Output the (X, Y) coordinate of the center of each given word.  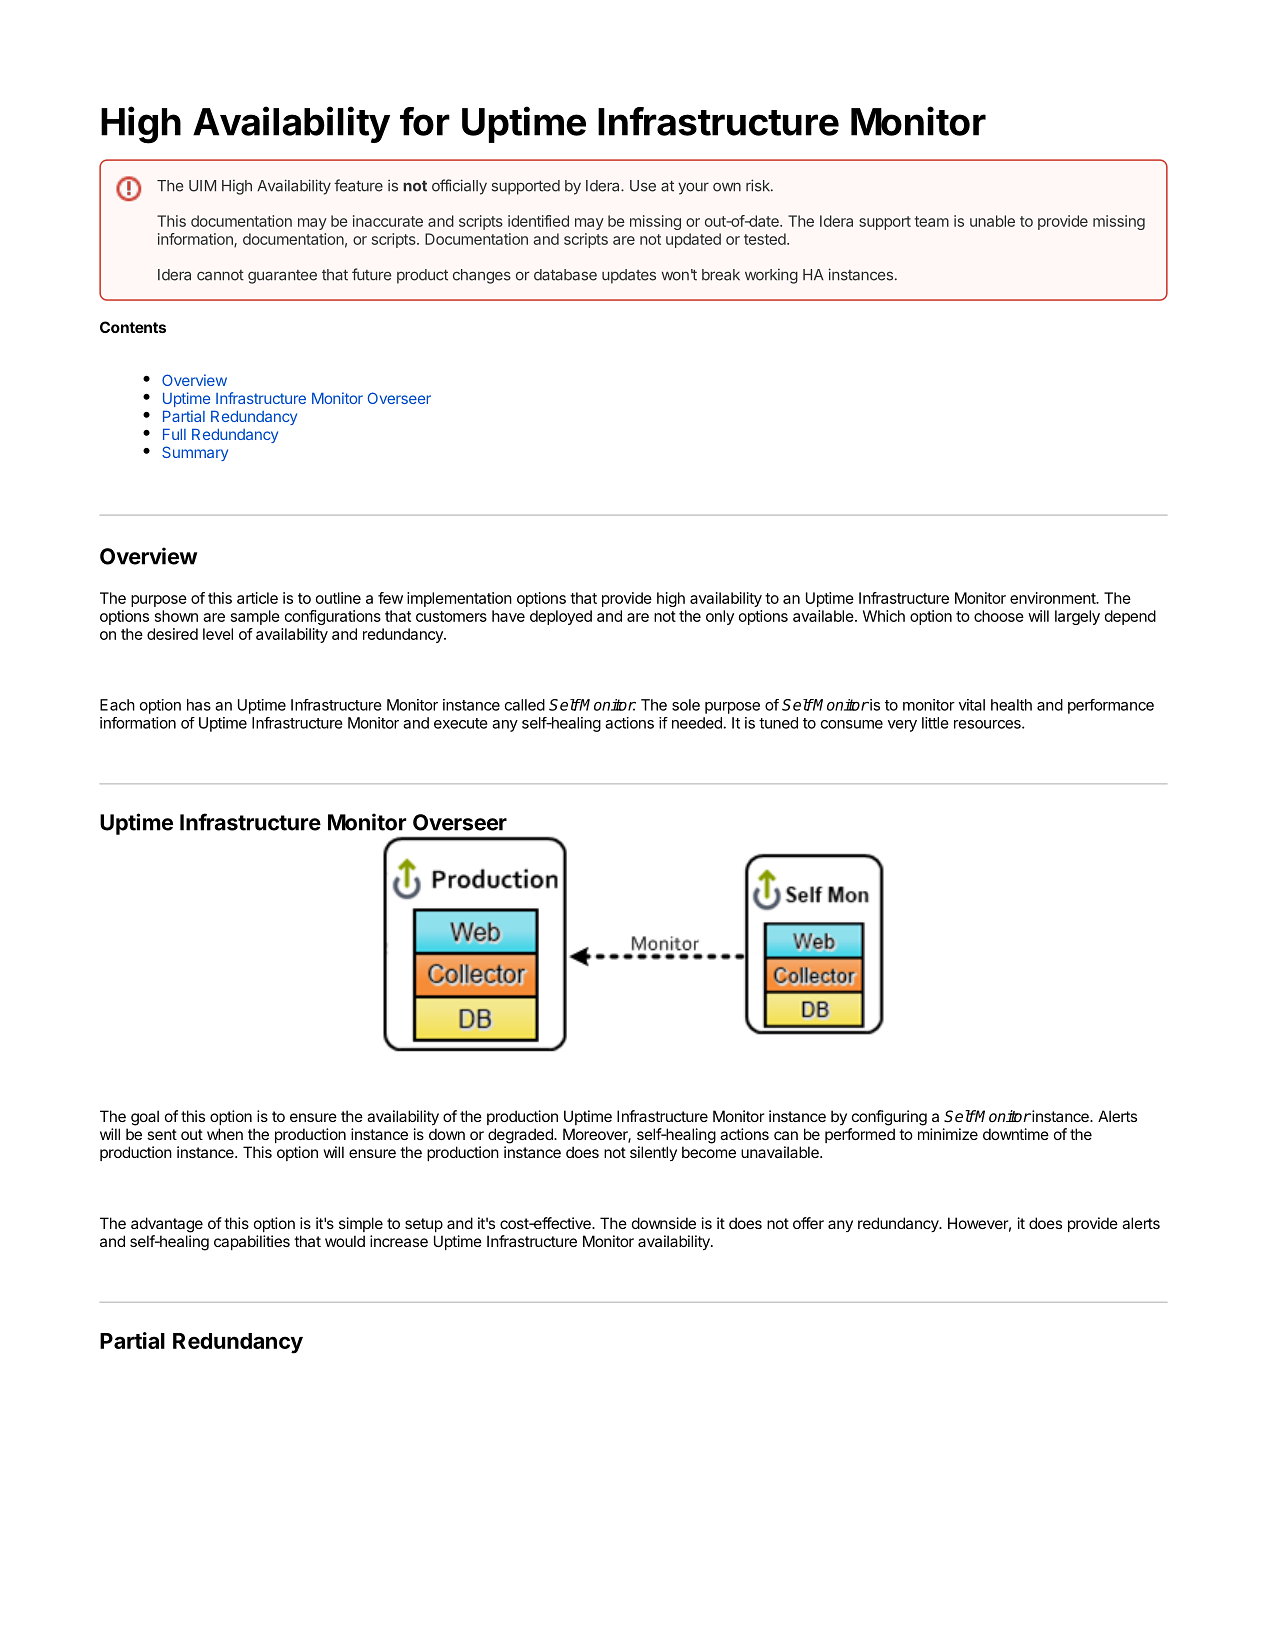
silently (653, 1153)
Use (643, 186)
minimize (948, 1134)
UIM (202, 186)
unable (992, 221)
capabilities (252, 1242)
